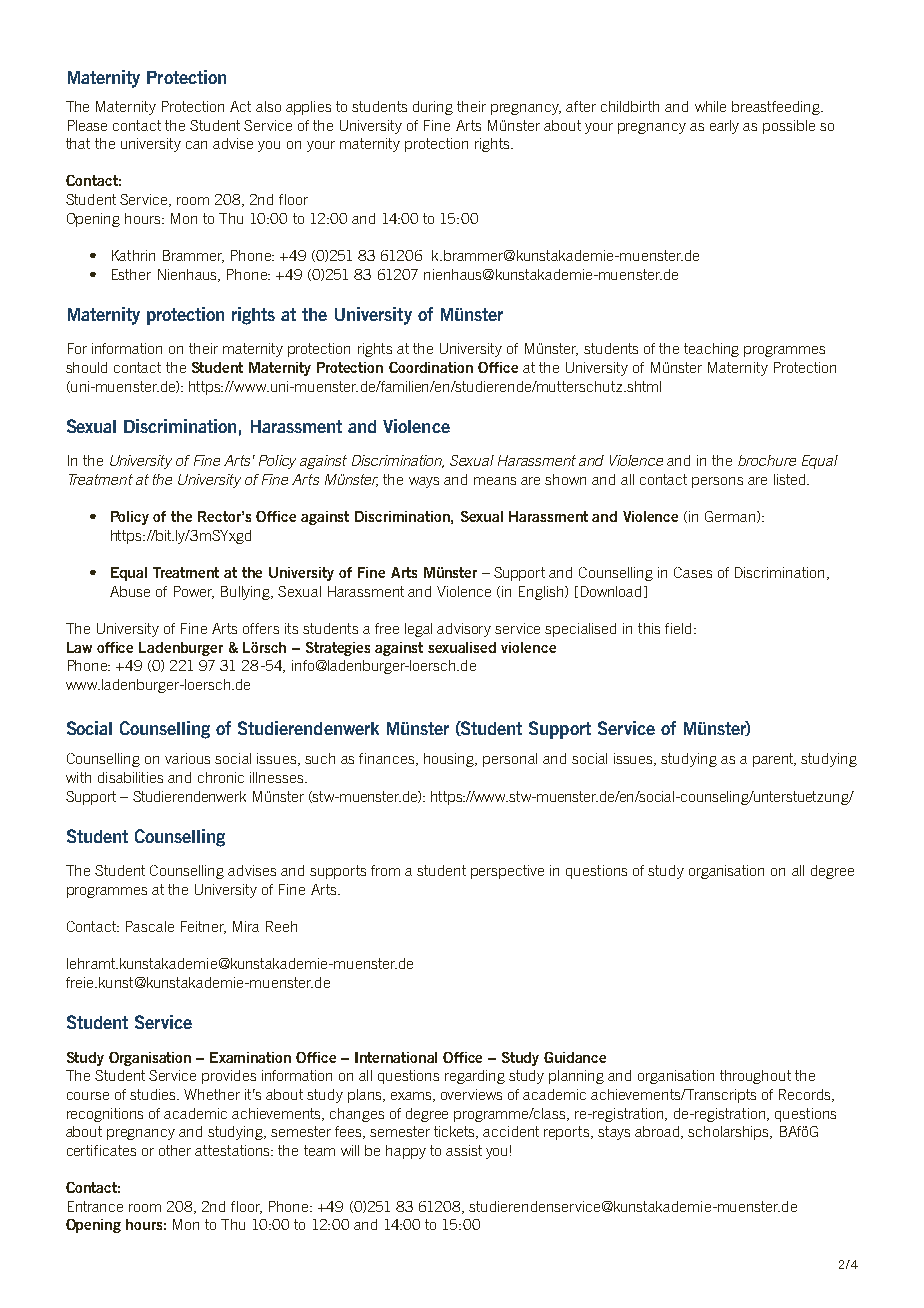 This document has height=1308, width=924. I want to click on throughout, so click(755, 1077).
